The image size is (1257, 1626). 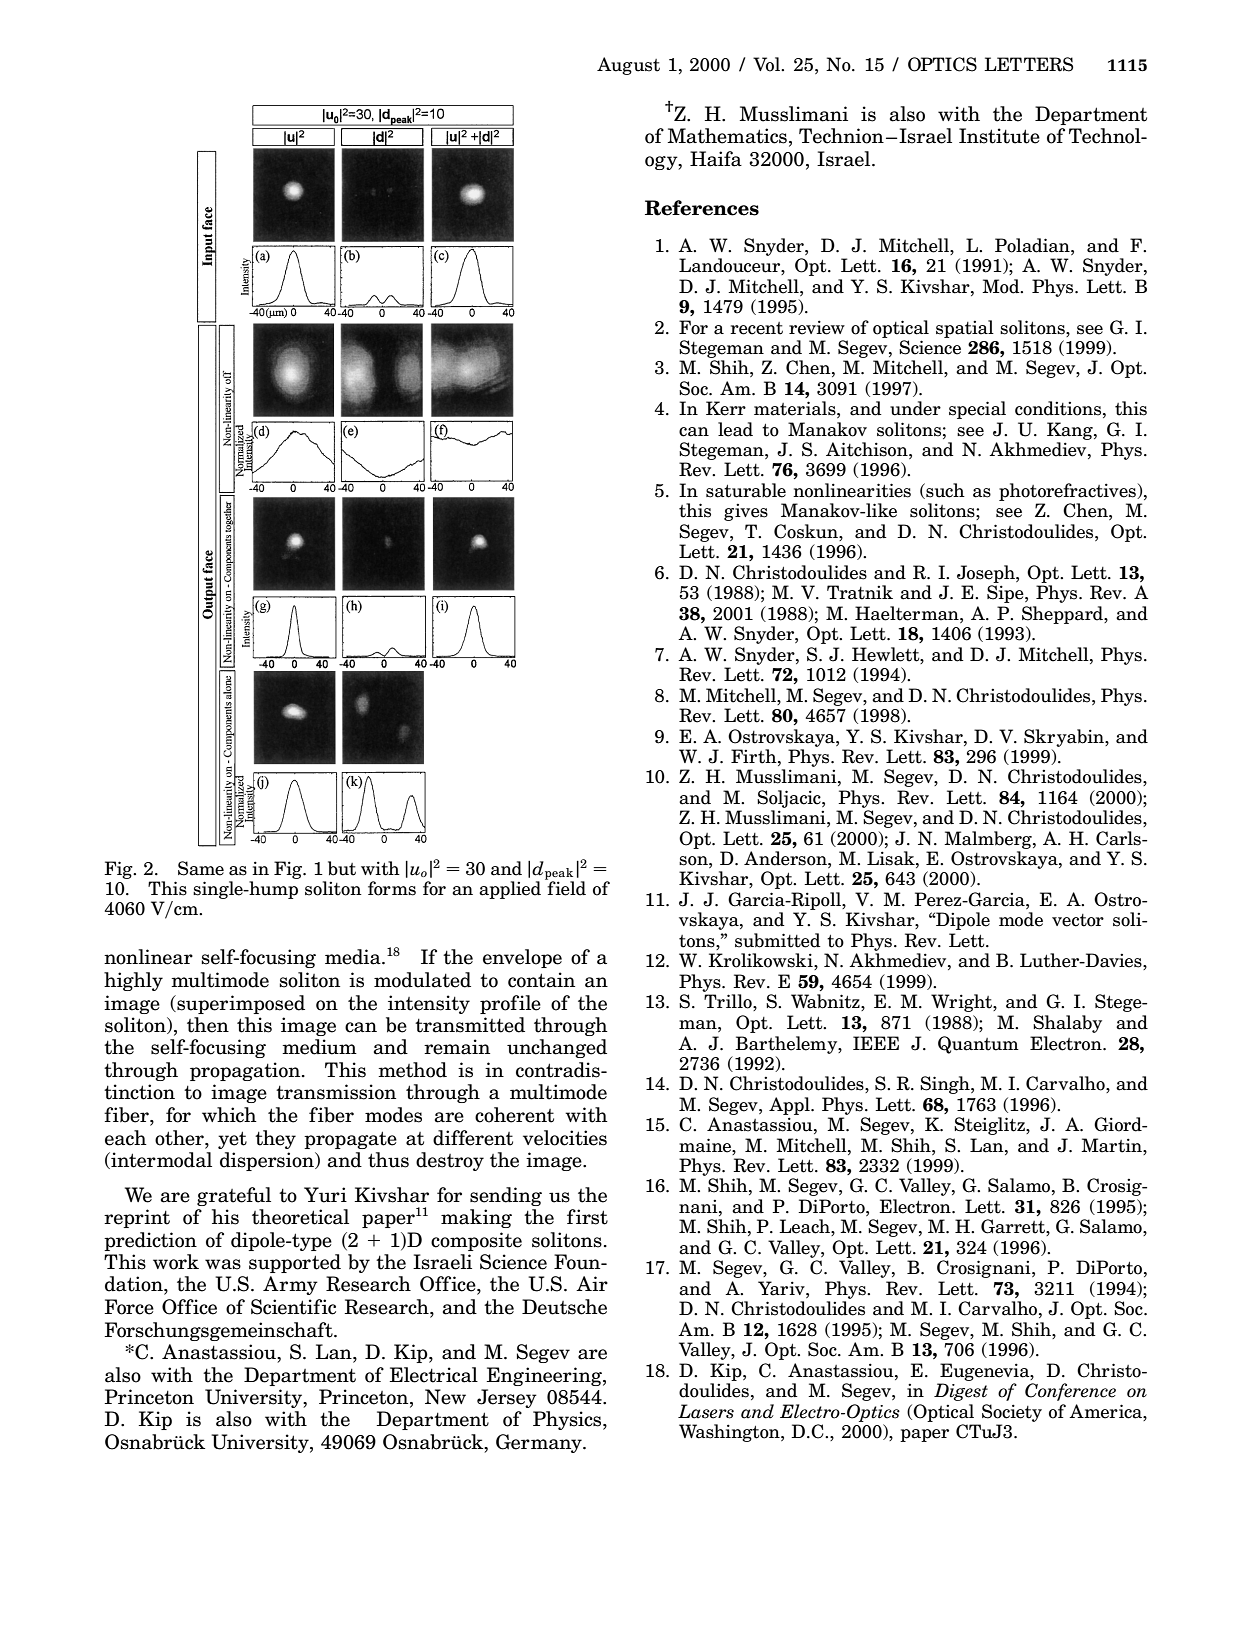 What do you see at coordinates (240, 1004) in the image?
I see `superimposed` at bounding box center [240, 1004].
